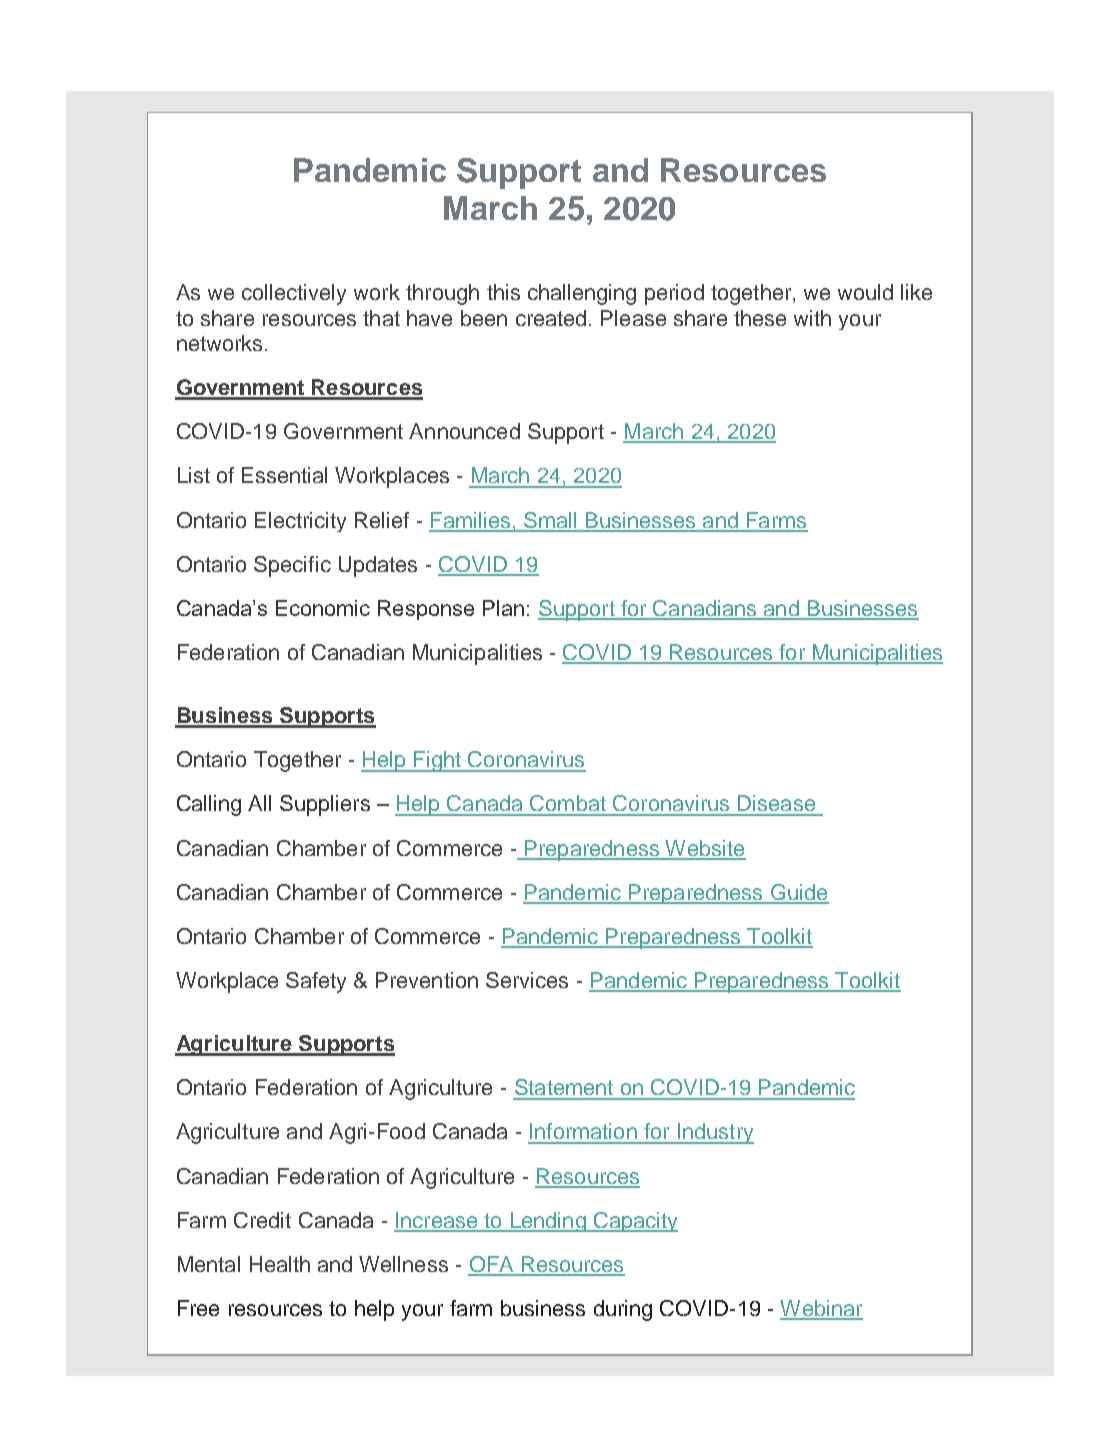  What do you see at coordinates (760, 318) in the screenshot?
I see `these` at bounding box center [760, 318].
